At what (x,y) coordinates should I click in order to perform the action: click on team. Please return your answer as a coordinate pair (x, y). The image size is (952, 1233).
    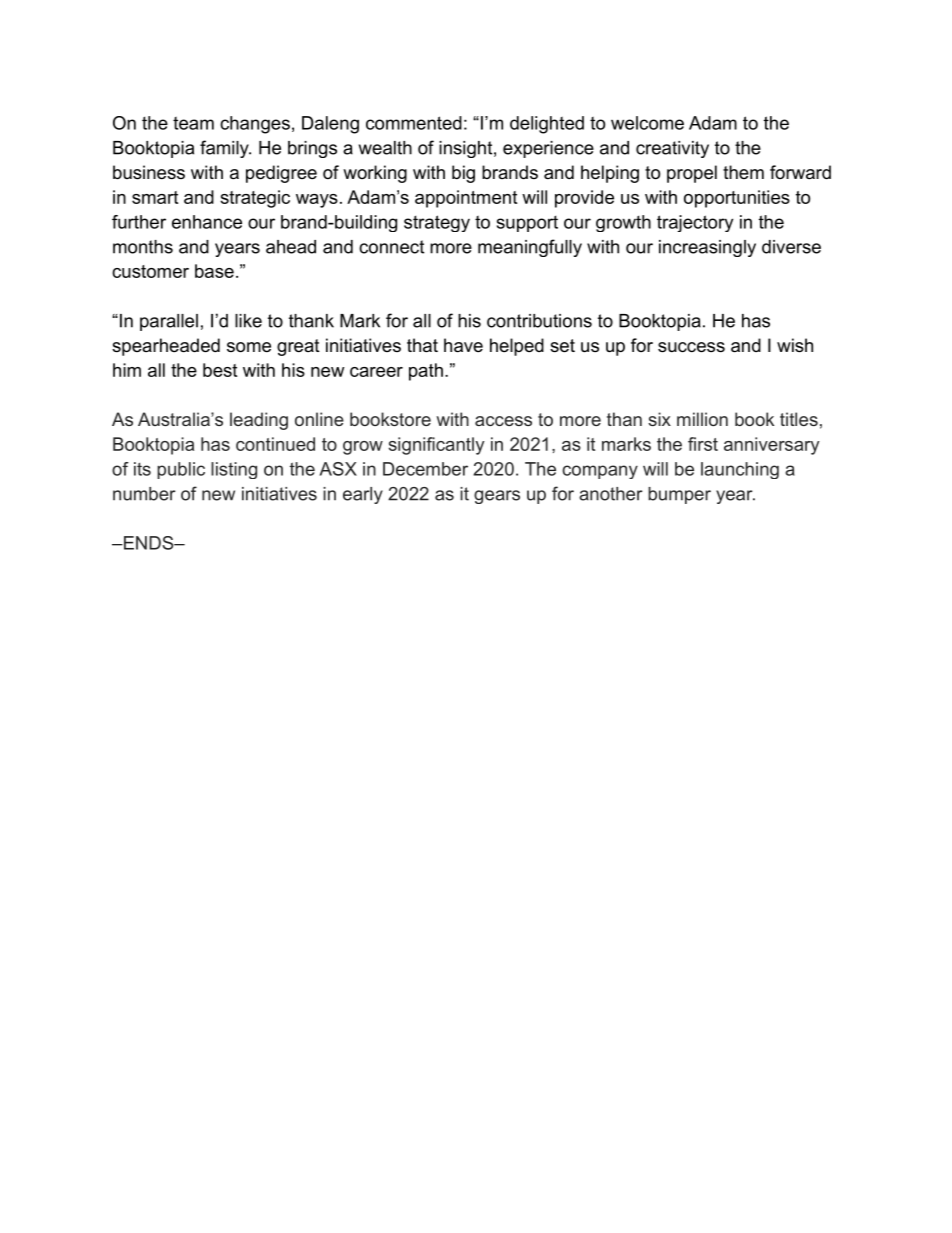
    Looking at the image, I should click on (193, 123).
